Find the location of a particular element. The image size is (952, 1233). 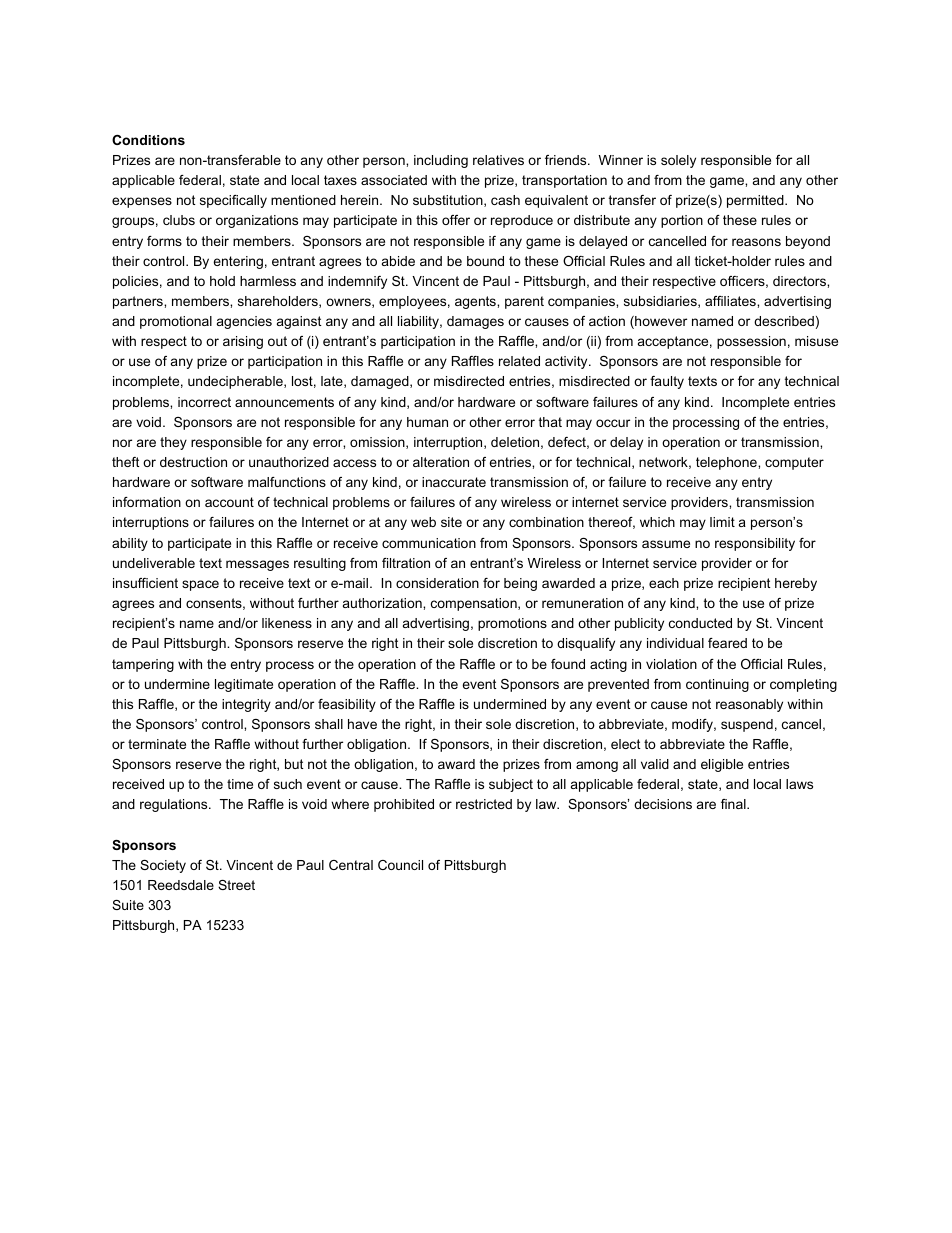

Council is located at coordinates (400, 865).
